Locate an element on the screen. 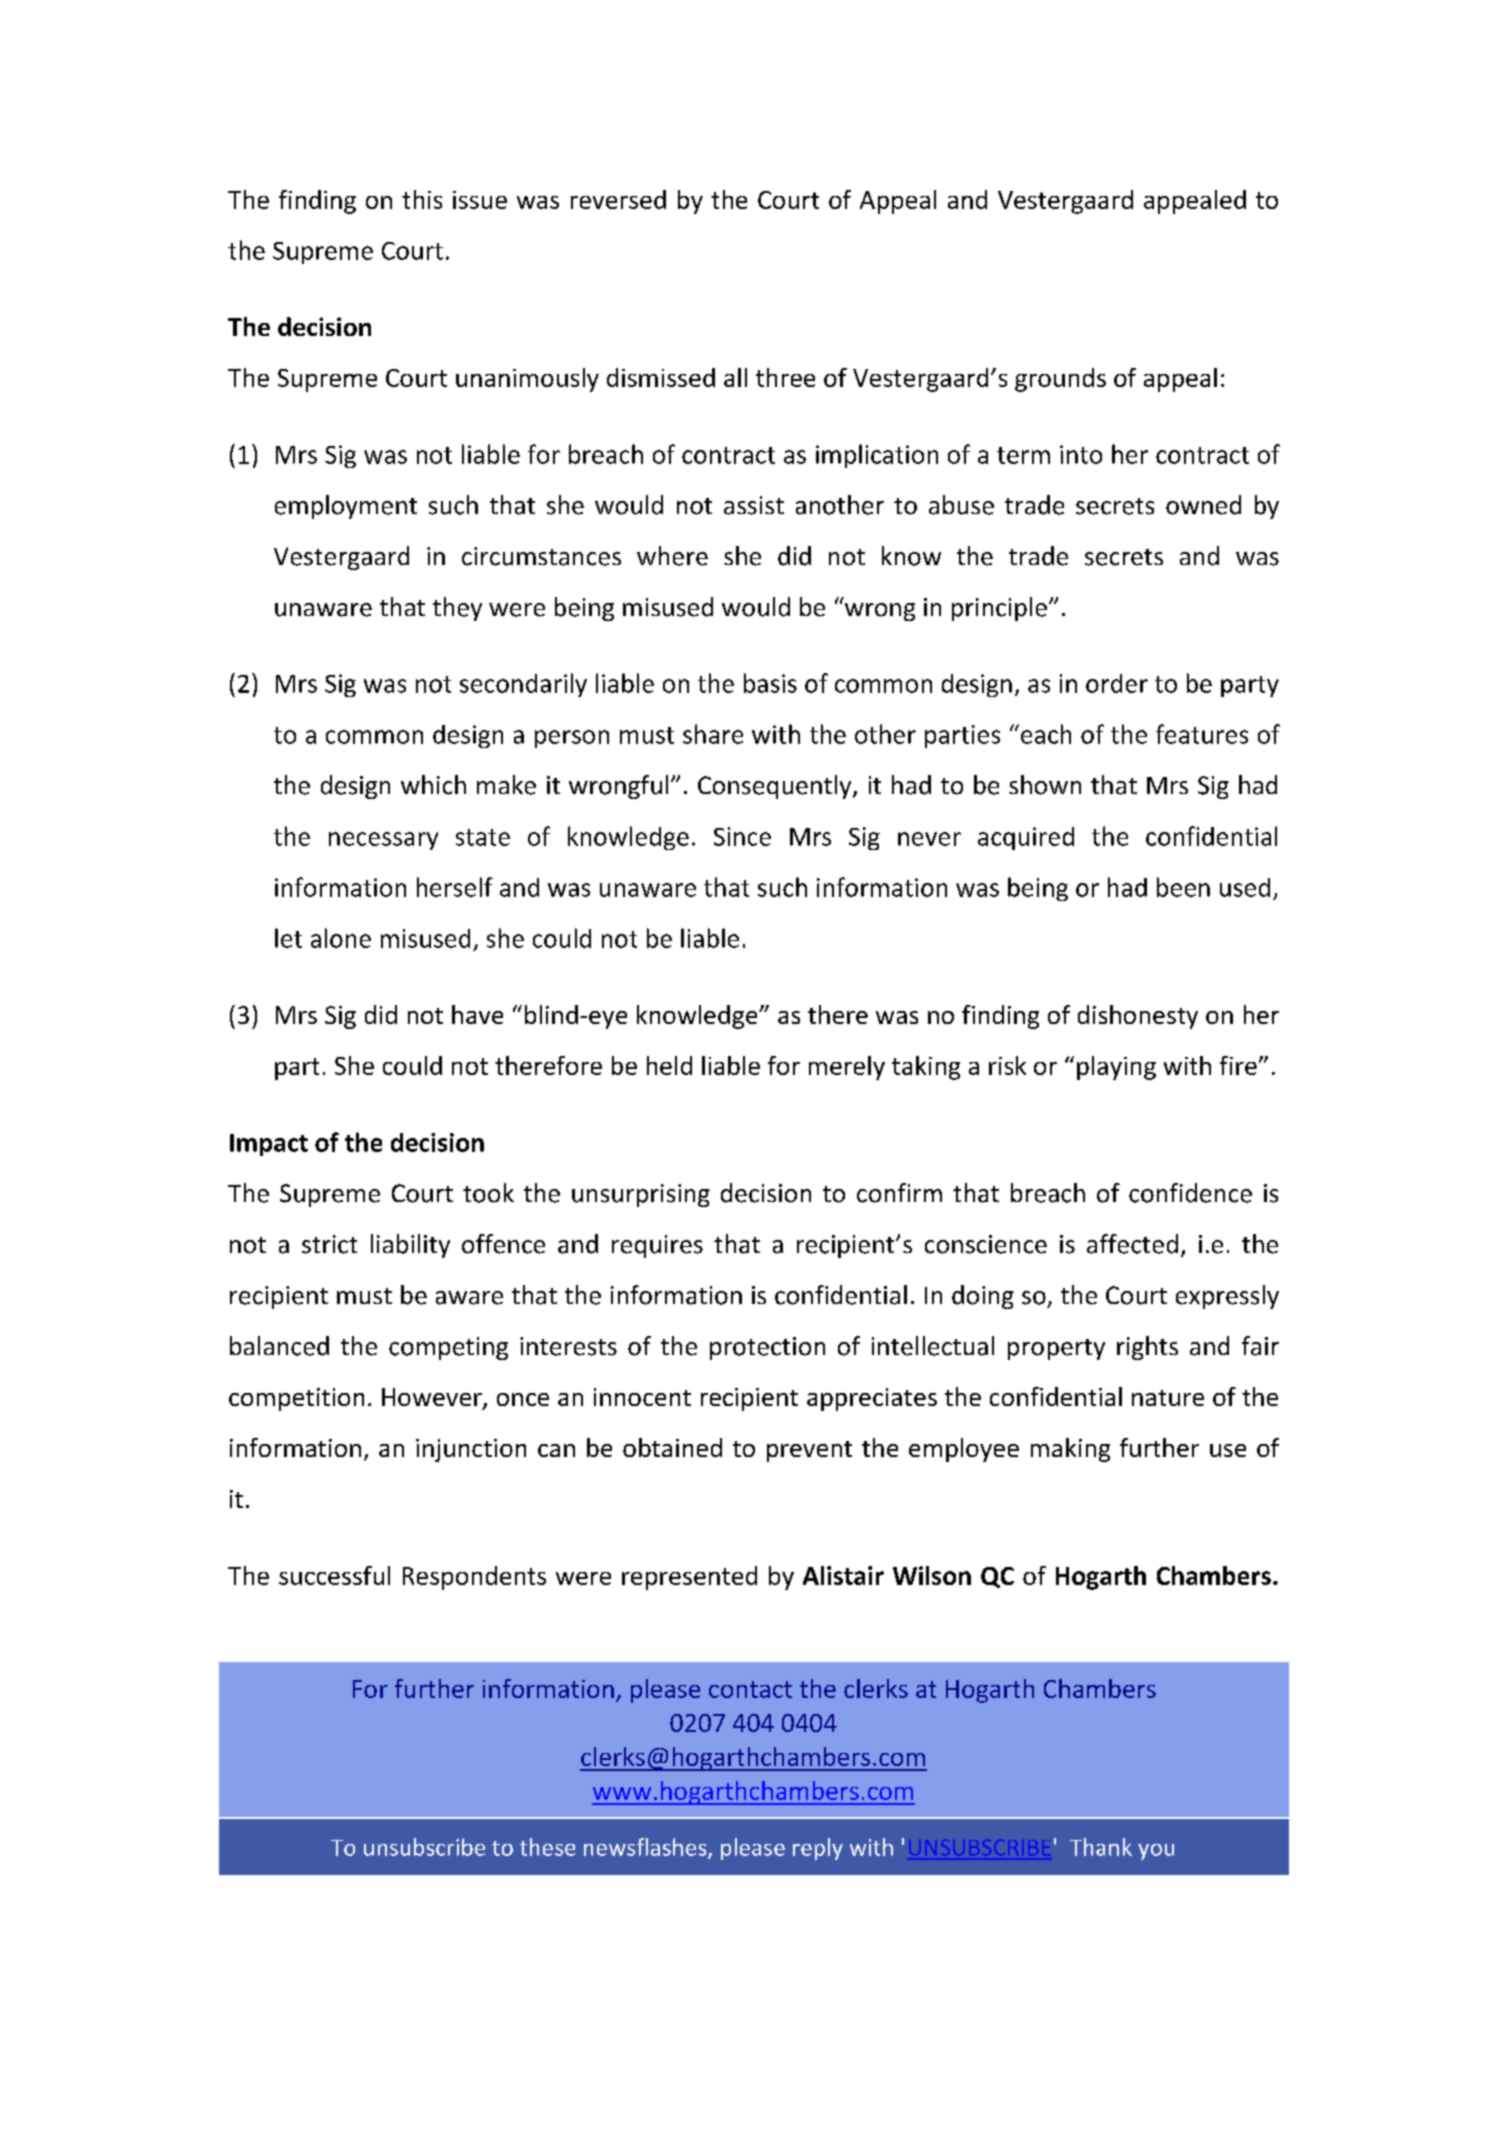 The height and width of the screenshot is (2132, 1507). three is located at coordinates (785, 377).
